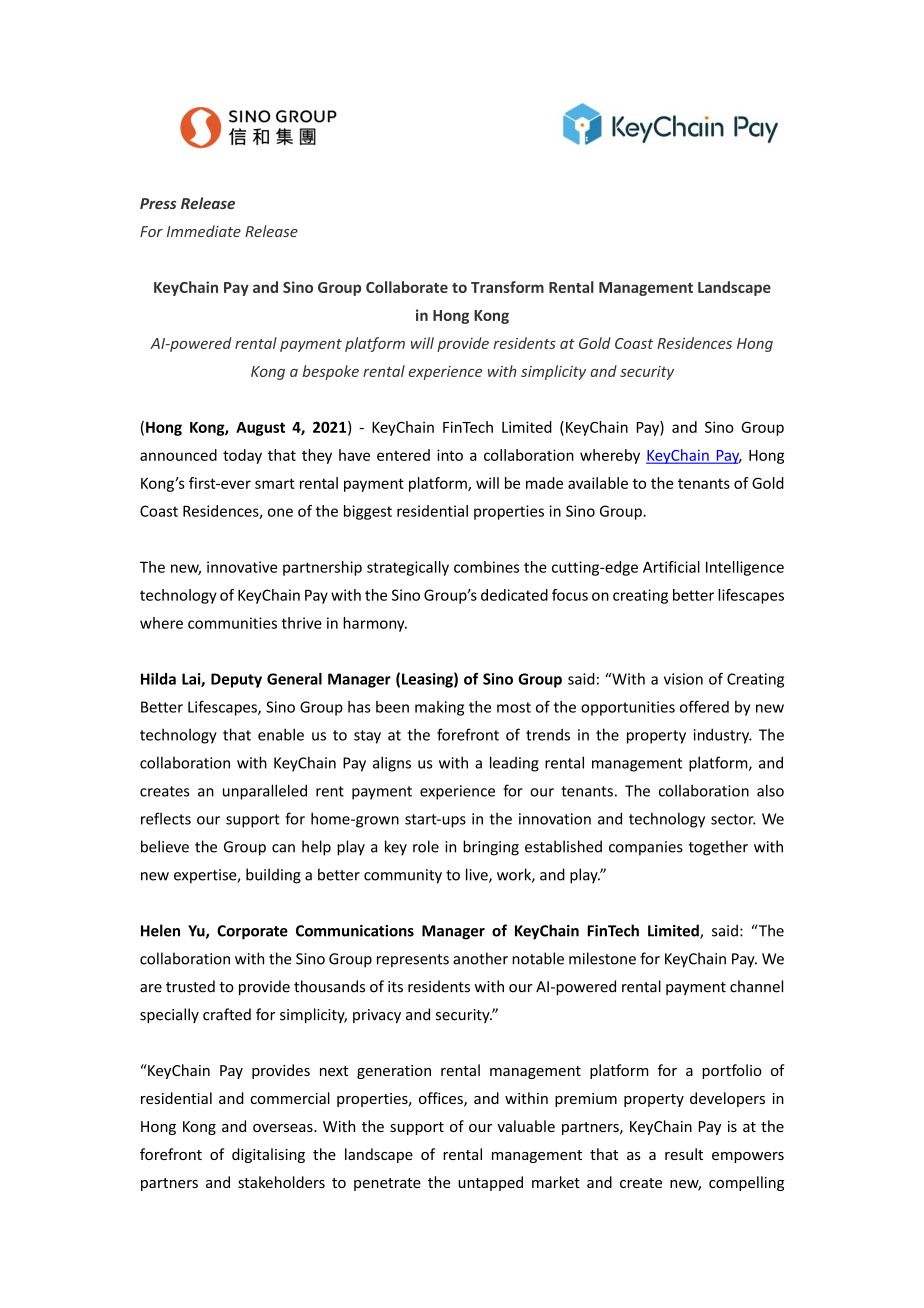  What do you see at coordinates (704, 706) in the screenshot?
I see `offered` at bounding box center [704, 706].
